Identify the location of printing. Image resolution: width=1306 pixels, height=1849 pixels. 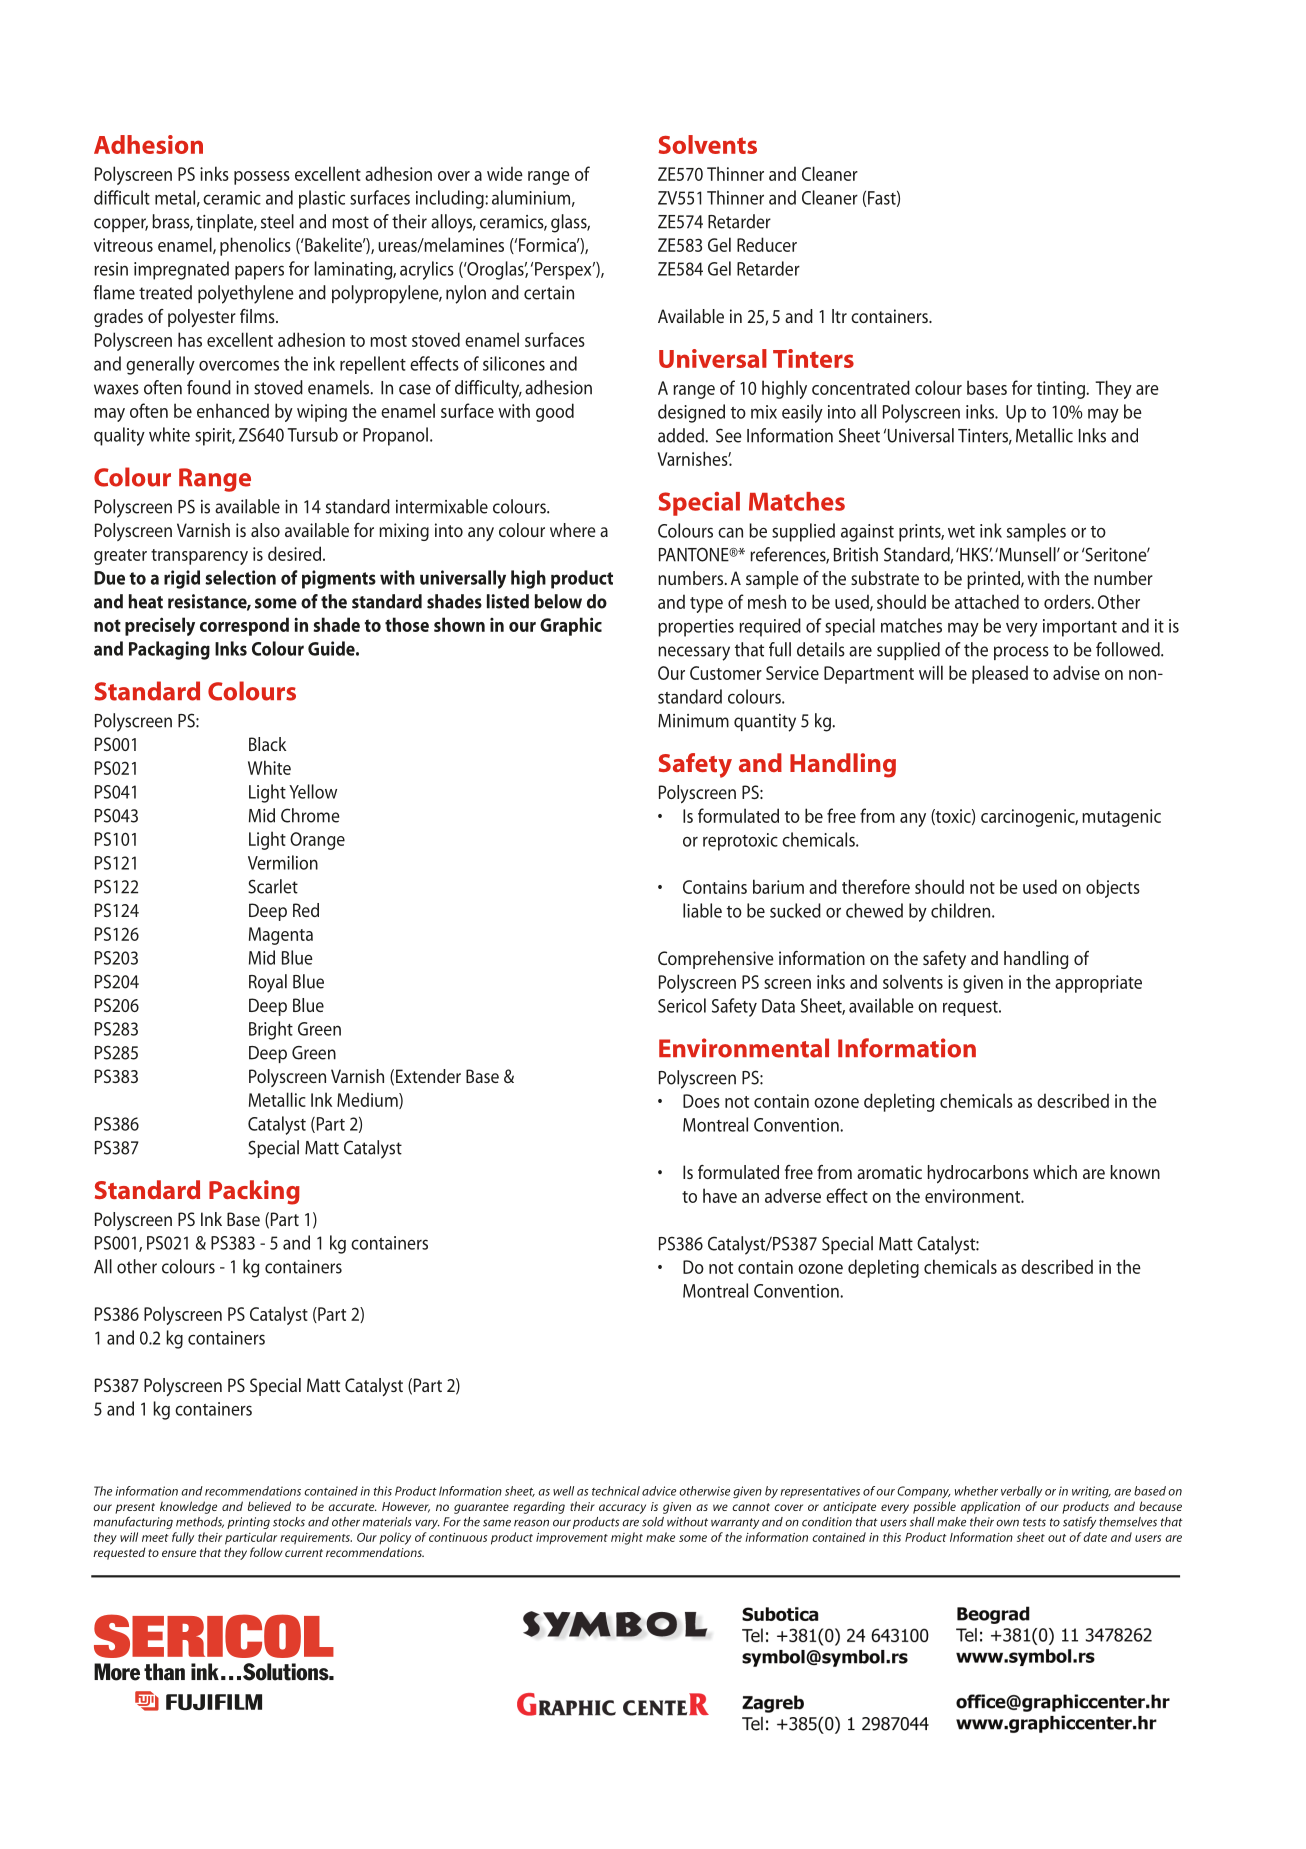
(248, 1523).
